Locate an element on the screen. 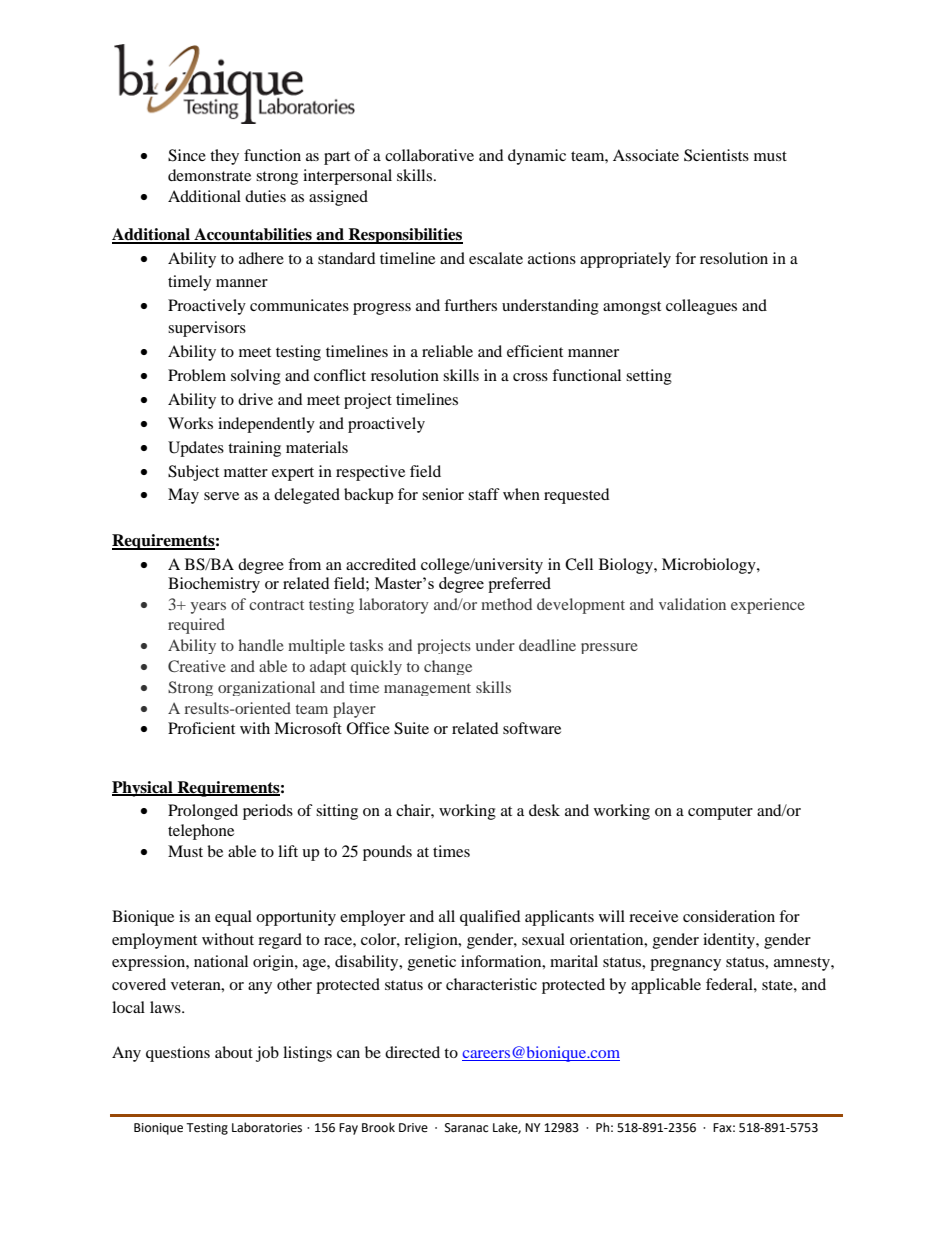  Scientists is located at coordinates (716, 155).
